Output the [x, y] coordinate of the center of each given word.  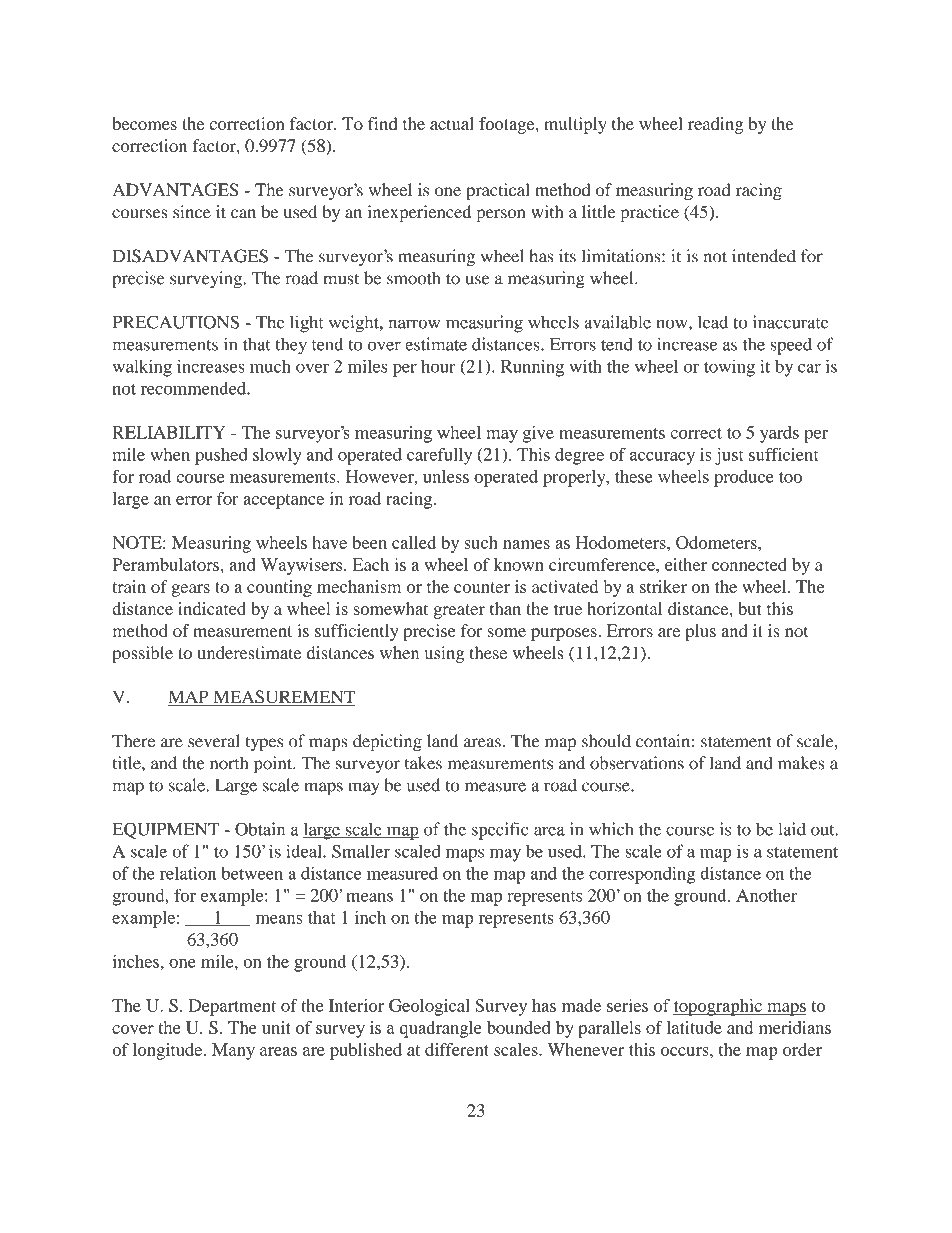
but [750, 608]
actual [452, 123]
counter [482, 587]
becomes [144, 123]
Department [232, 1007]
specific [500, 831]
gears [190, 590]
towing [729, 368]
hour [438, 366]
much [270, 366]
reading [715, 125]
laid [792, 829]
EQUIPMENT [165, 830]
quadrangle [440, 1029]
